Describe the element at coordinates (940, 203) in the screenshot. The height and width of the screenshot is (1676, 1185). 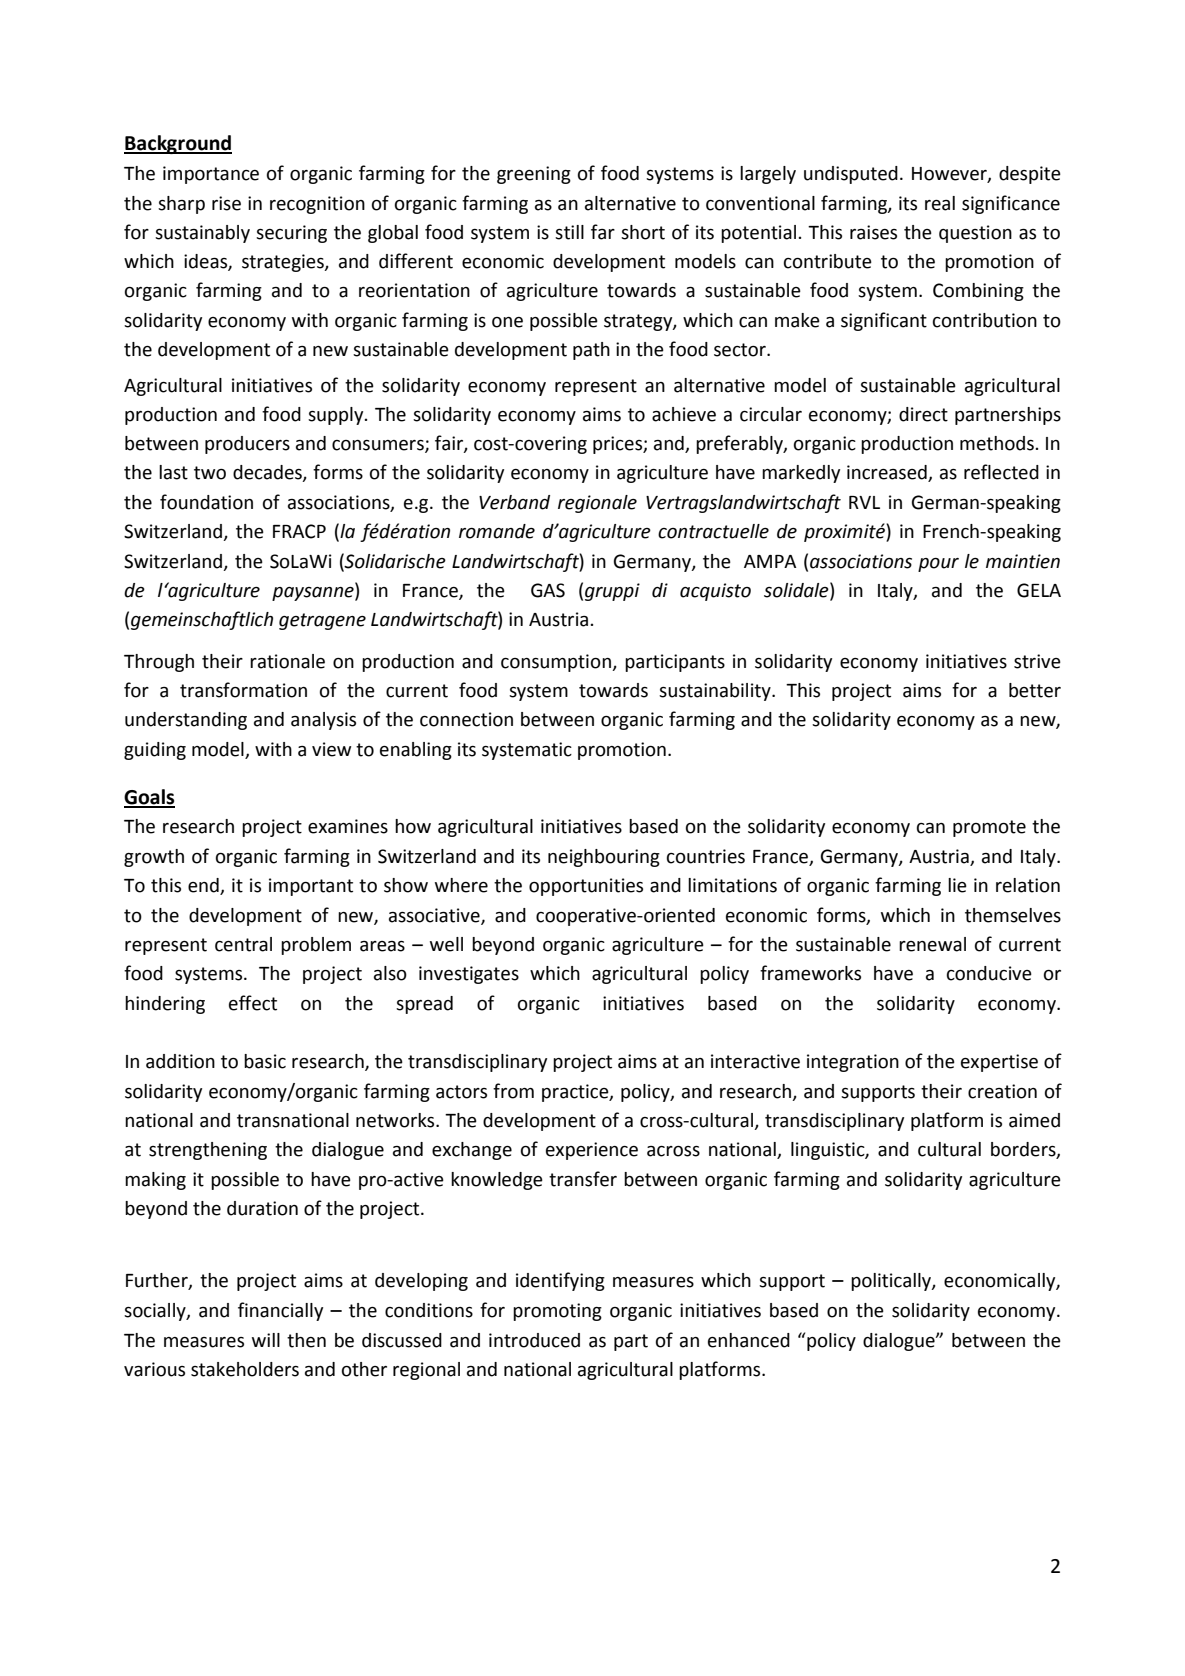
I see `real` at that location.
